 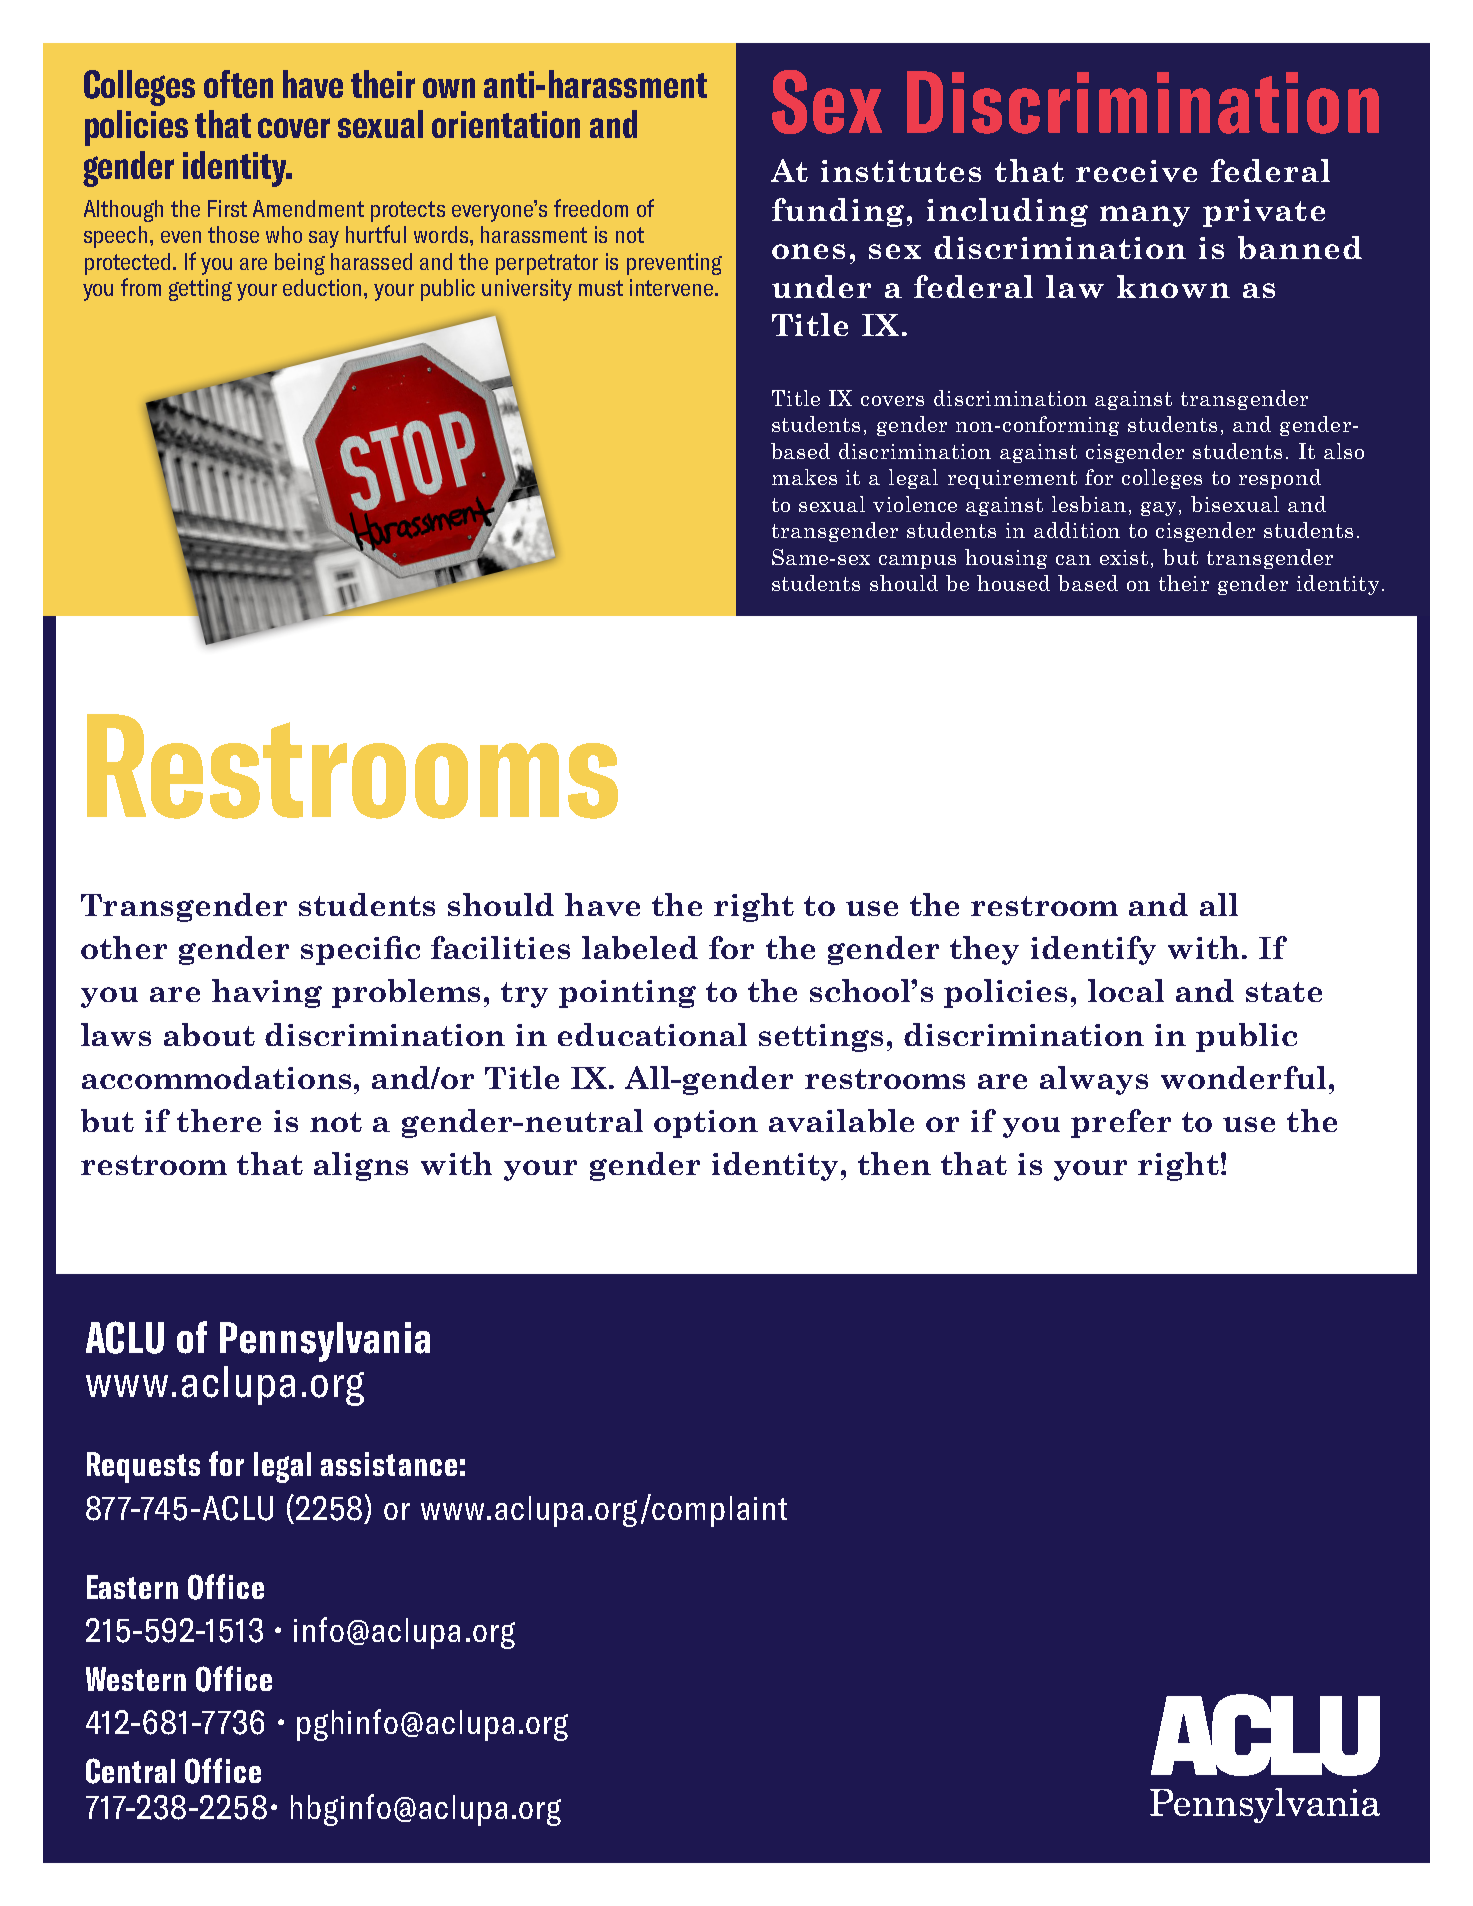 What do you see at coordinates (267, 993) in the page?
I see `having` at bounding box center [267, 993].
